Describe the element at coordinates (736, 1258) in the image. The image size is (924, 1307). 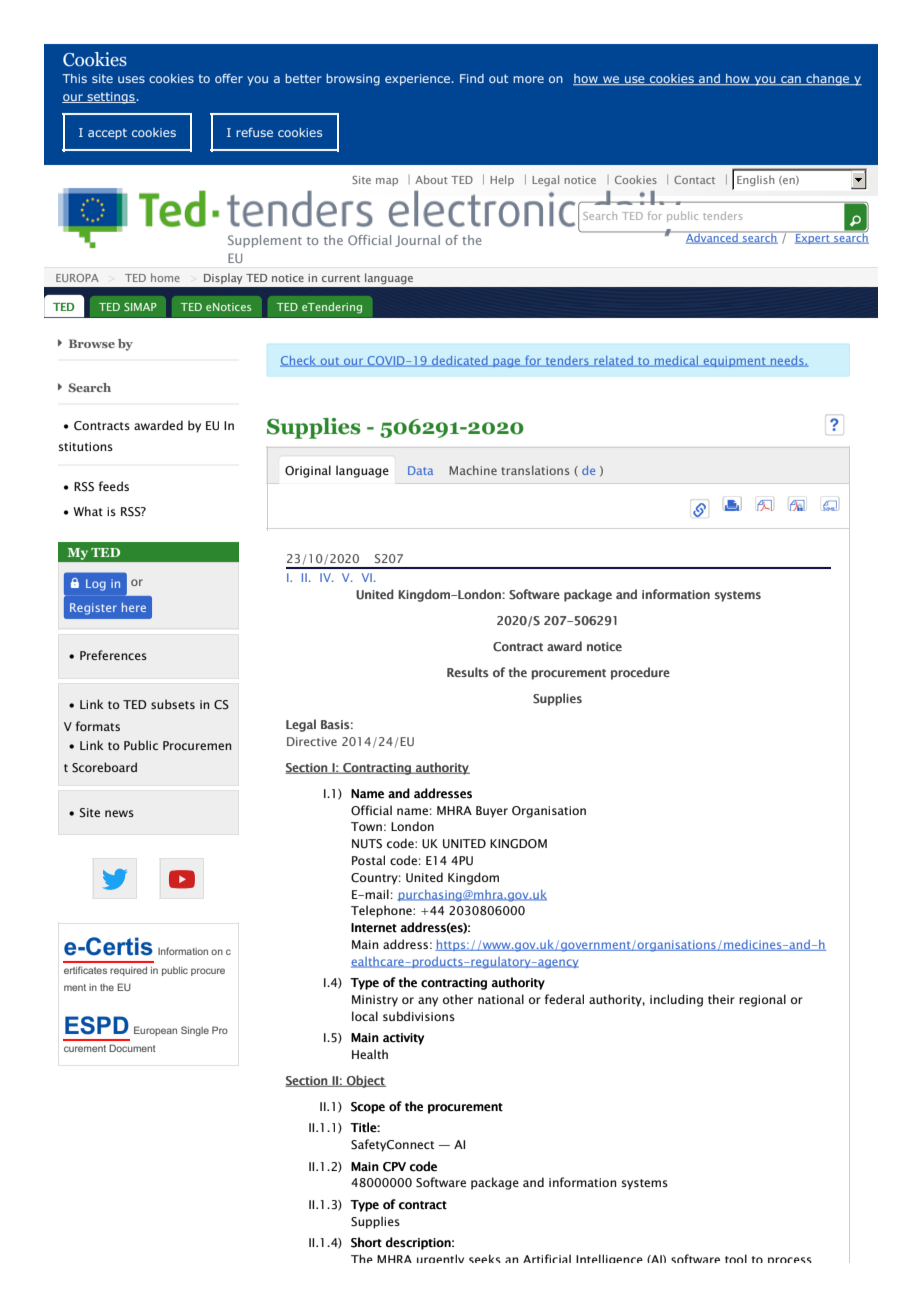
I see `tool` at that location.
